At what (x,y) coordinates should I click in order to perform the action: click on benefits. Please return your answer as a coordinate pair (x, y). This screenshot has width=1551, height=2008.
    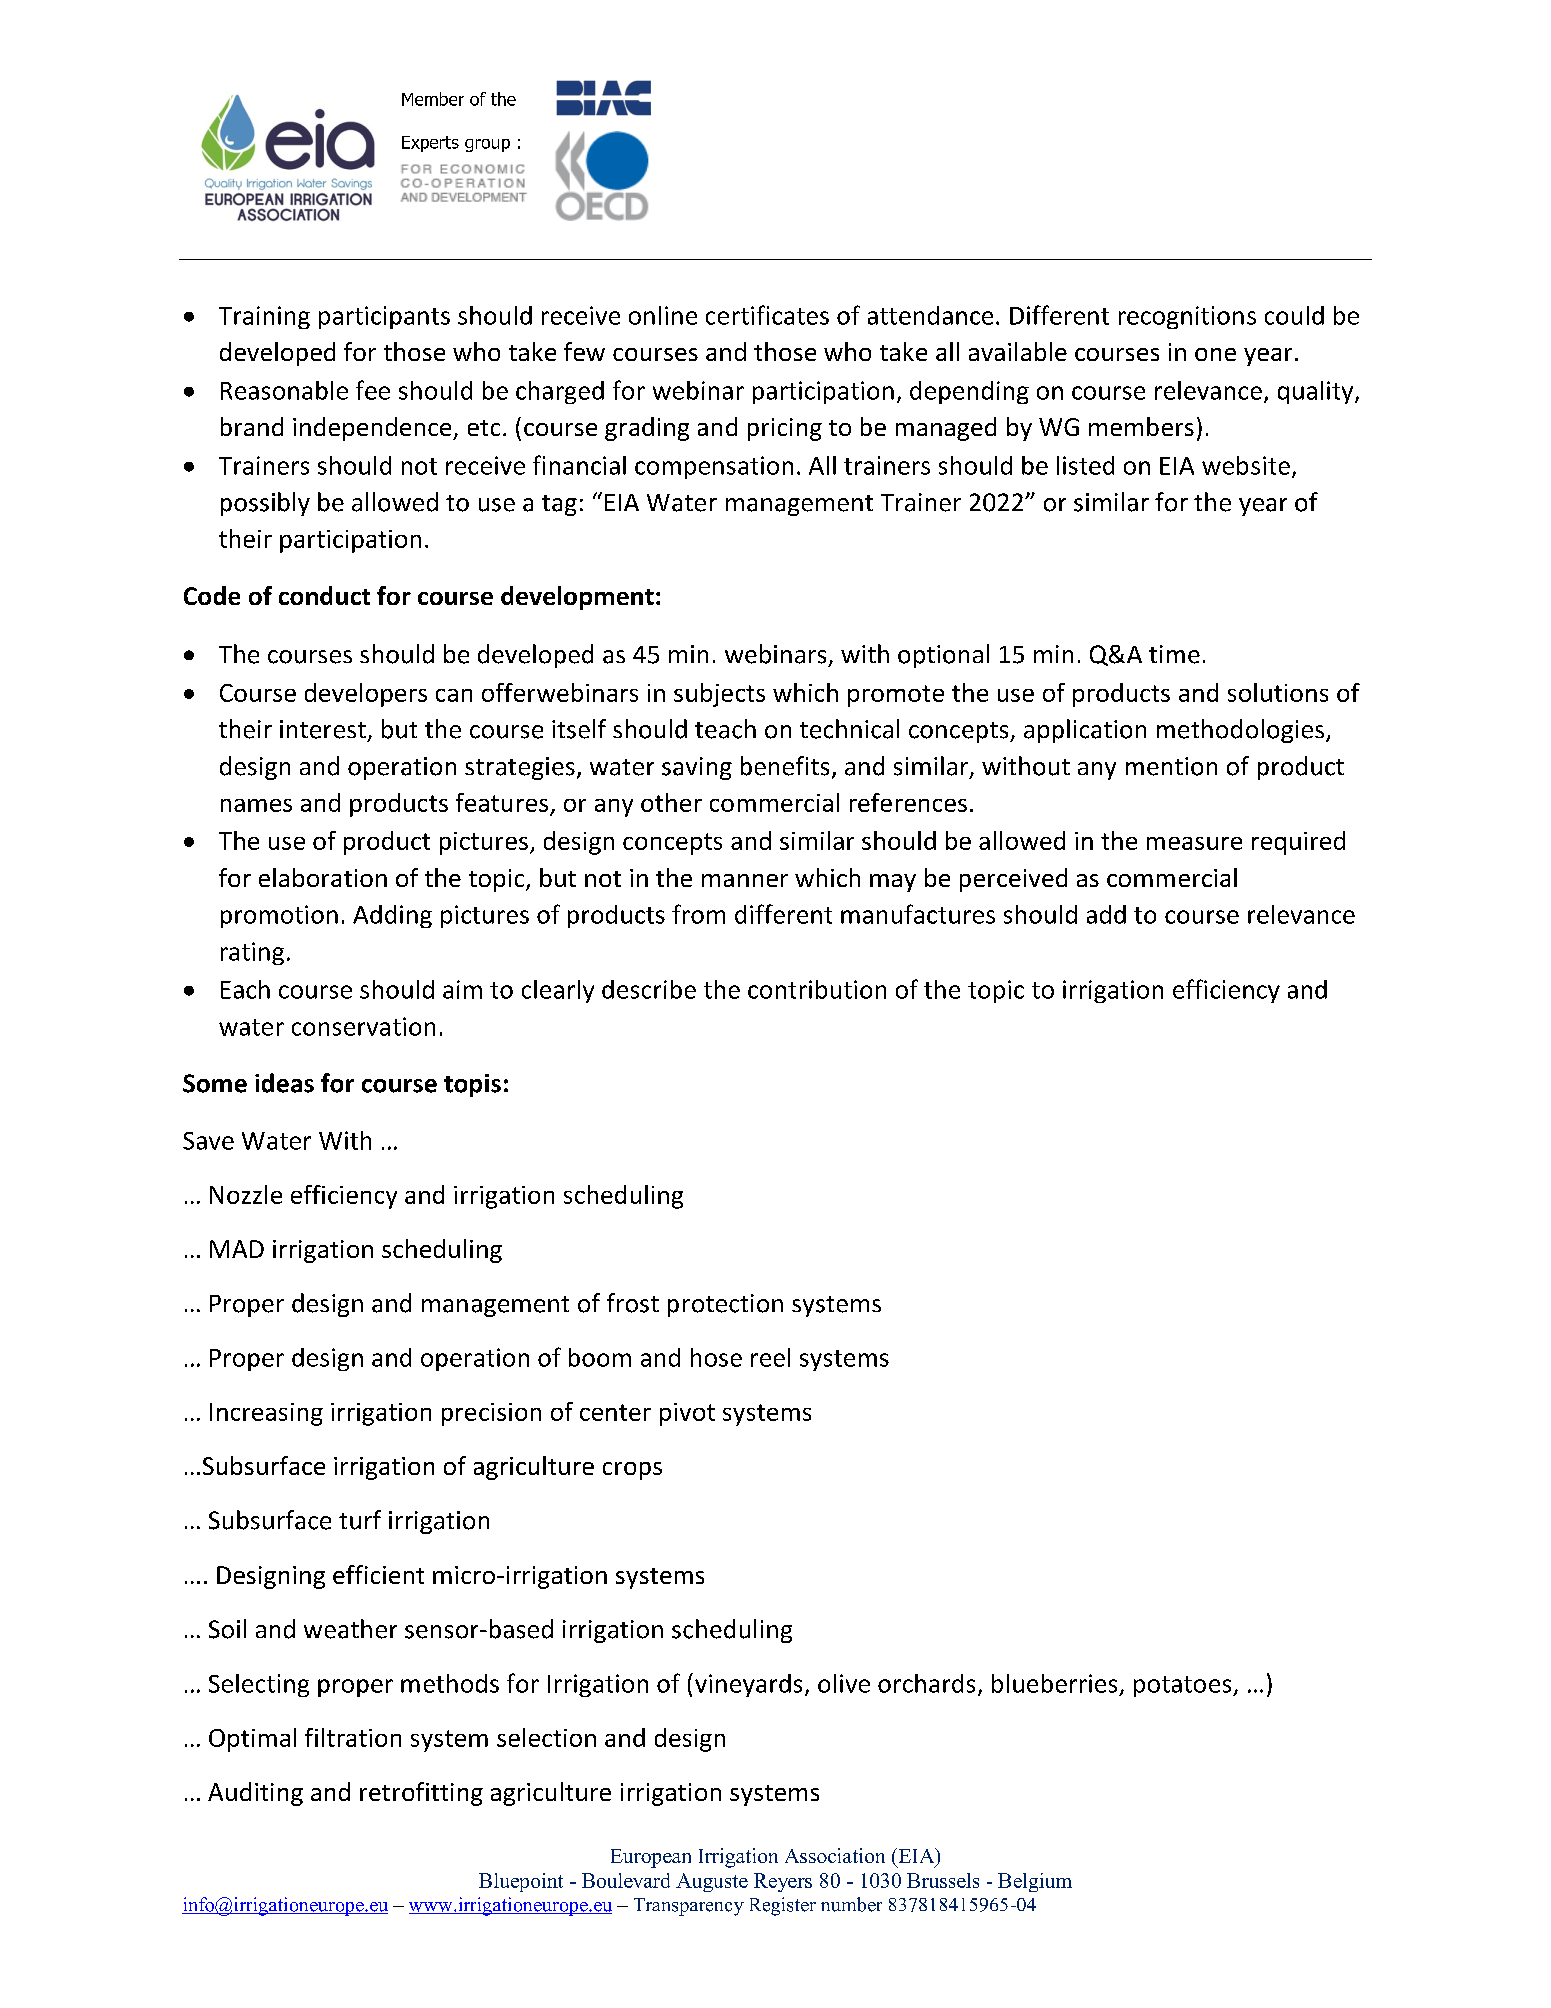
    Looking at the image, I should click on (785, 766).
